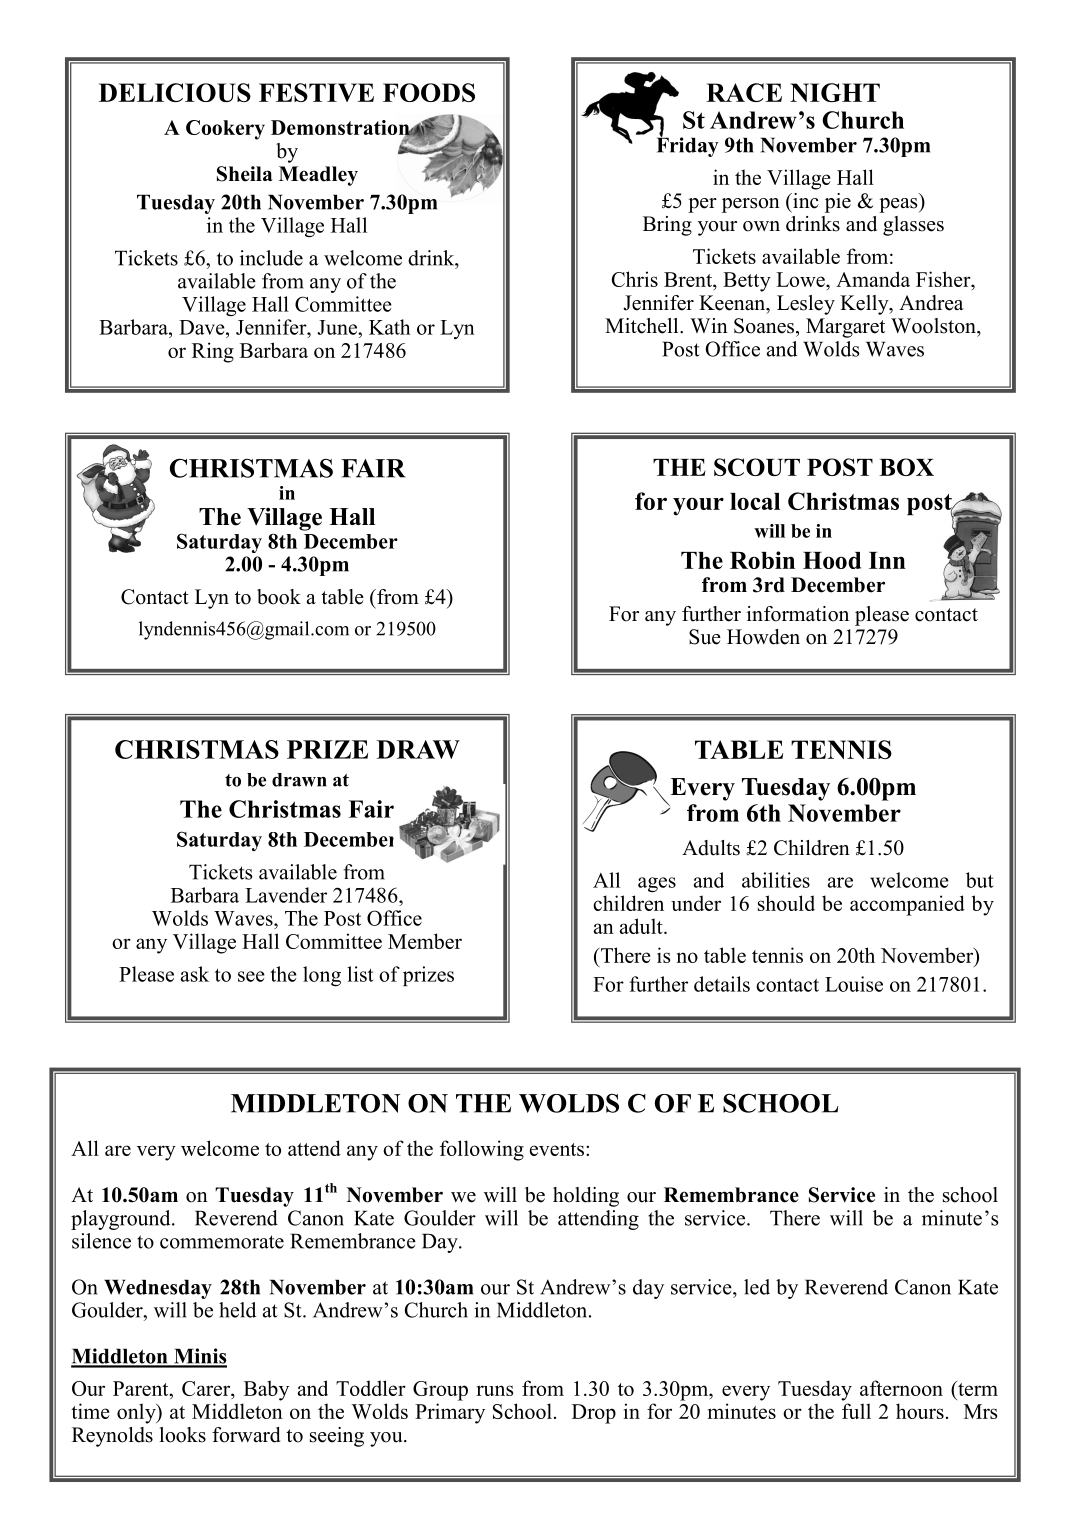 The image size is (1083, 1531). I want to click on accompanied, so click(907, 905).
